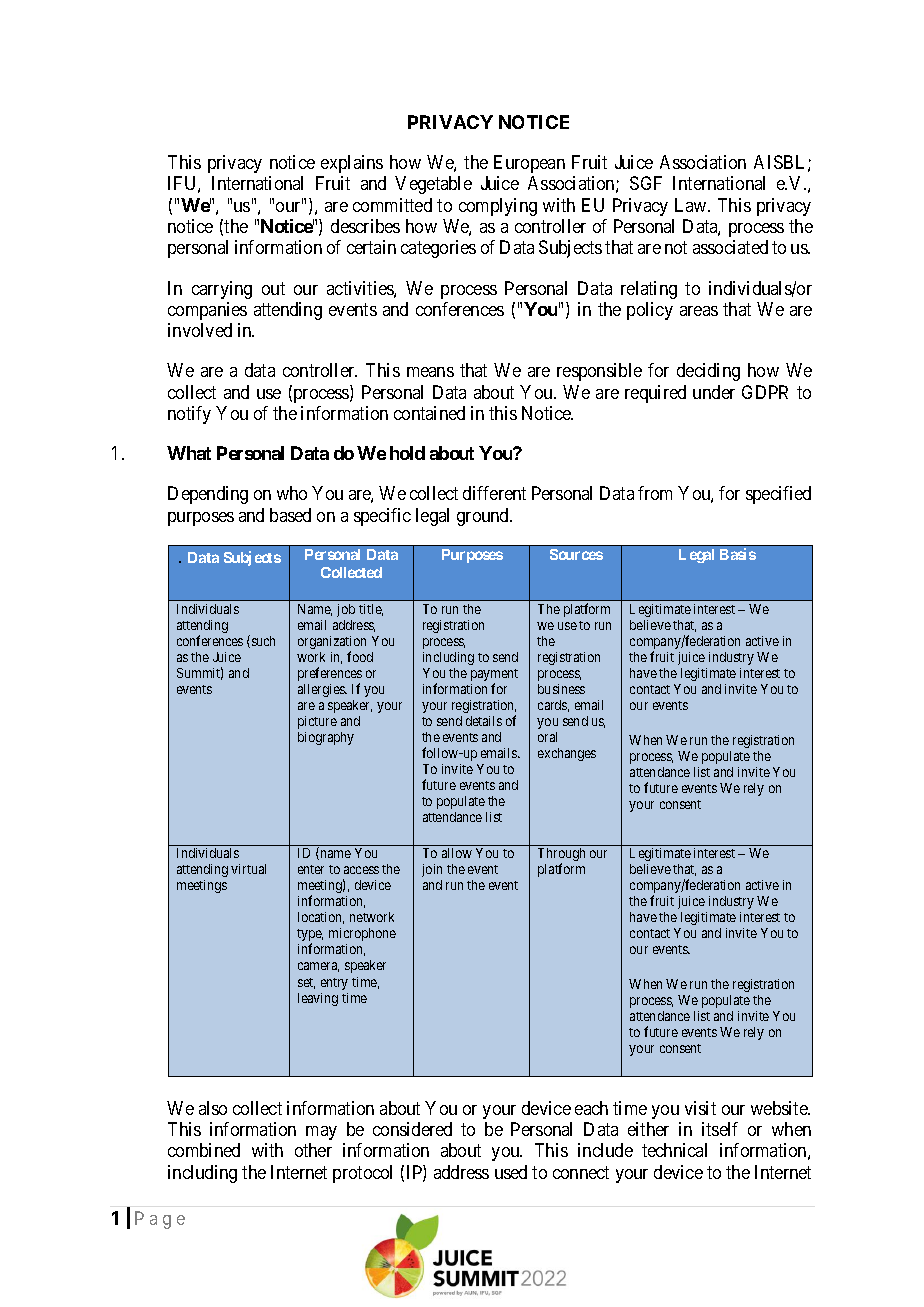 The height and width of the document is (1307, 924). What do you see at coordinates (352, 164) in the document?
I see `explains` at bounding box center [352, 164].
